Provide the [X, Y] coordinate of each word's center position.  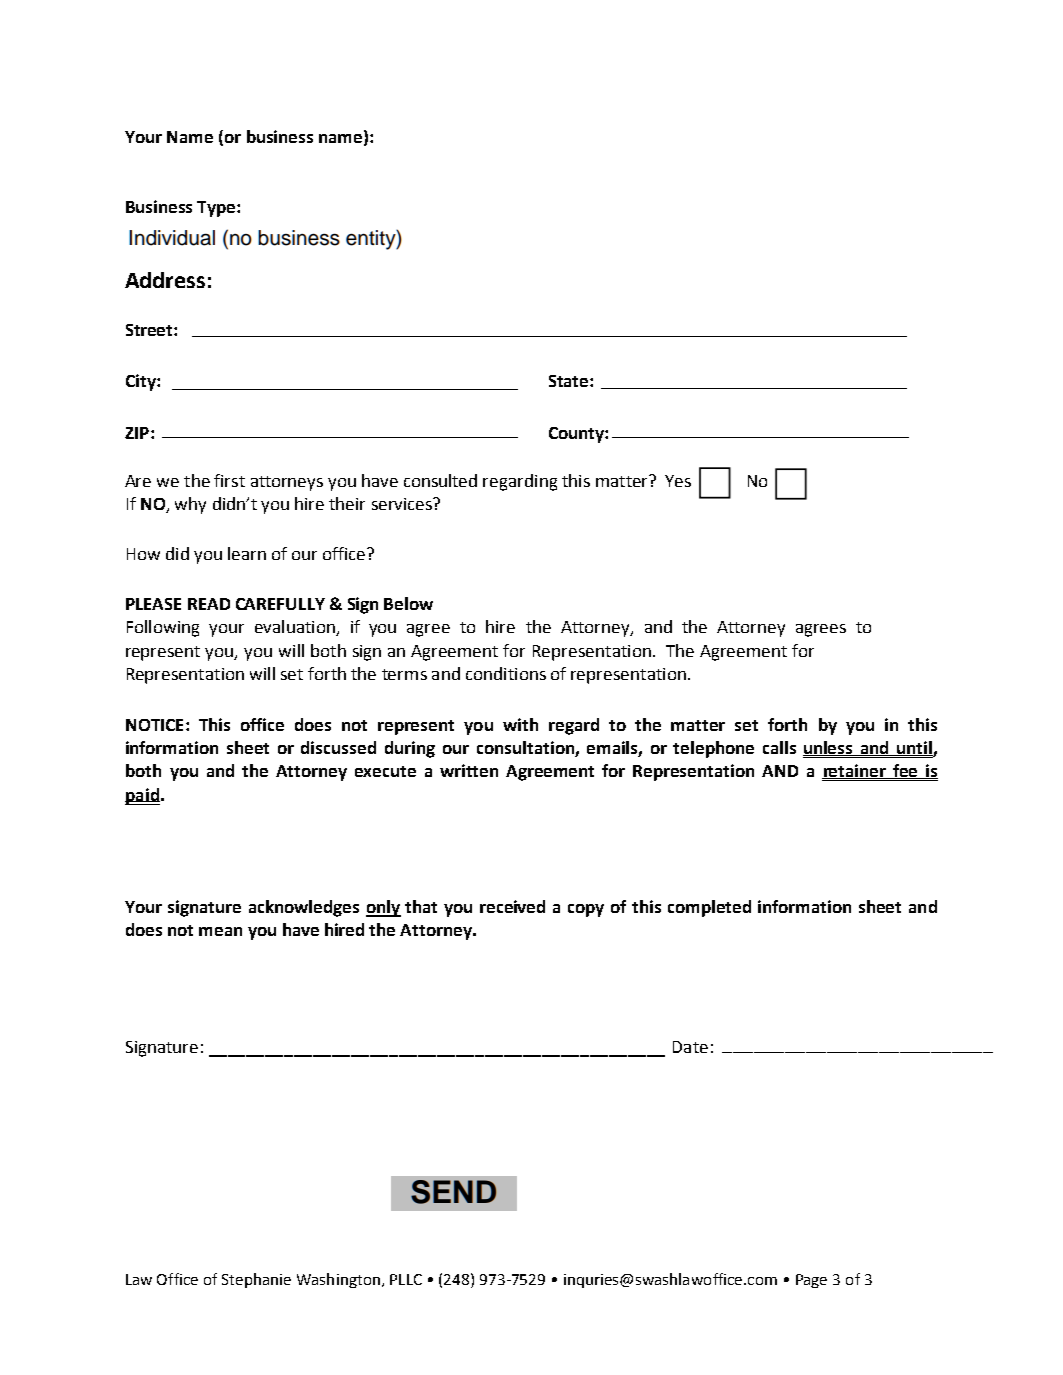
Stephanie [256, 1280]
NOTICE [154, 725]
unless [829, 748]
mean [220, 931]
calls [779, 747]
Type [217, 209]
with [520, 724]
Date [690, 1047]
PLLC [406, 1279]
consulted [440, 480]
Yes [678, 481]
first [229, 480]
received [512, 906]
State [570, 381]
